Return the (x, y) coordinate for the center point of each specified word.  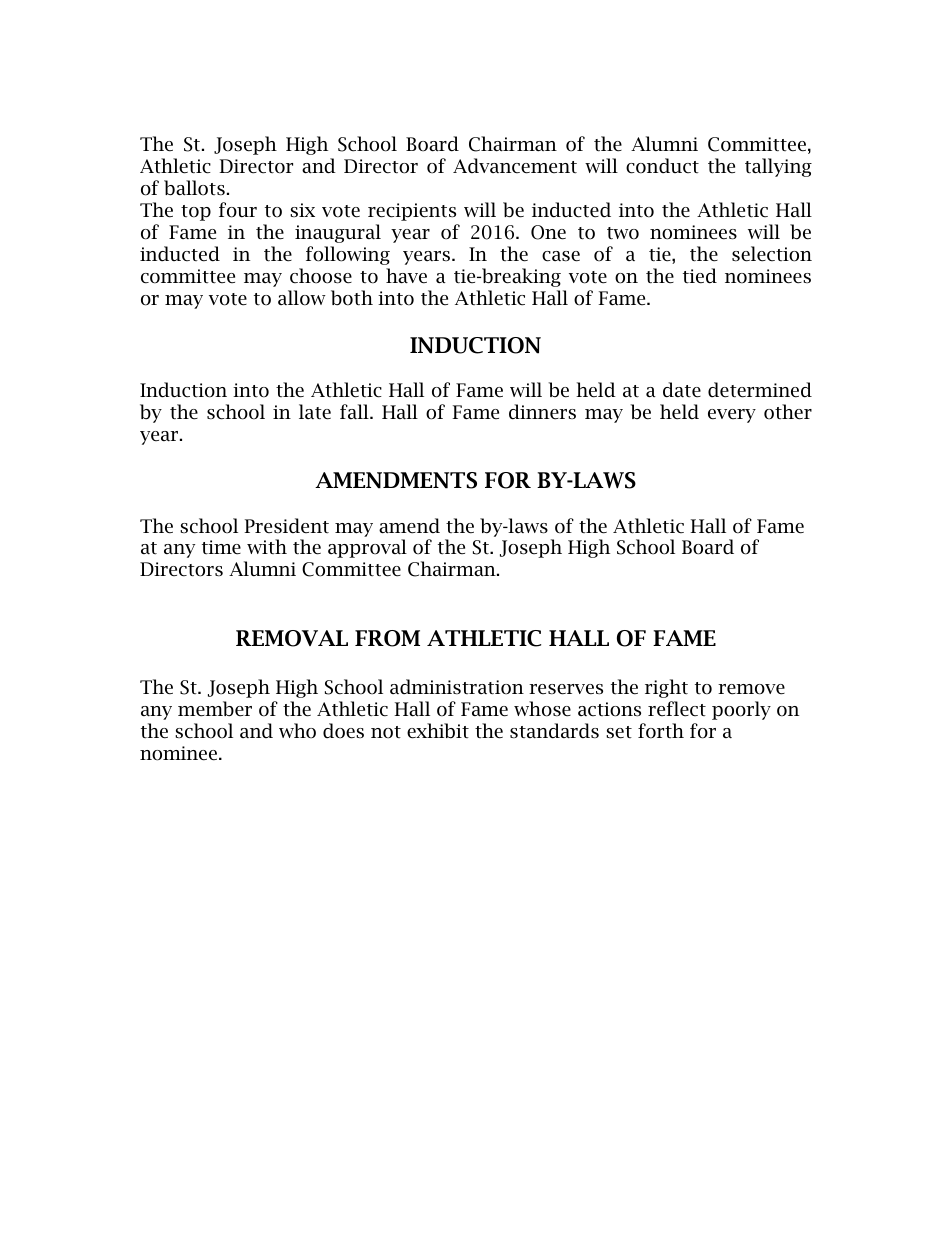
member (215, 709)
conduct (662, 166)
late (315, 412)
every (732, 416)
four (238, 210)
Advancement (515, 166)
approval (367, 548)
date (682, 390)
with (267, 546)
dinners (542, 412)
